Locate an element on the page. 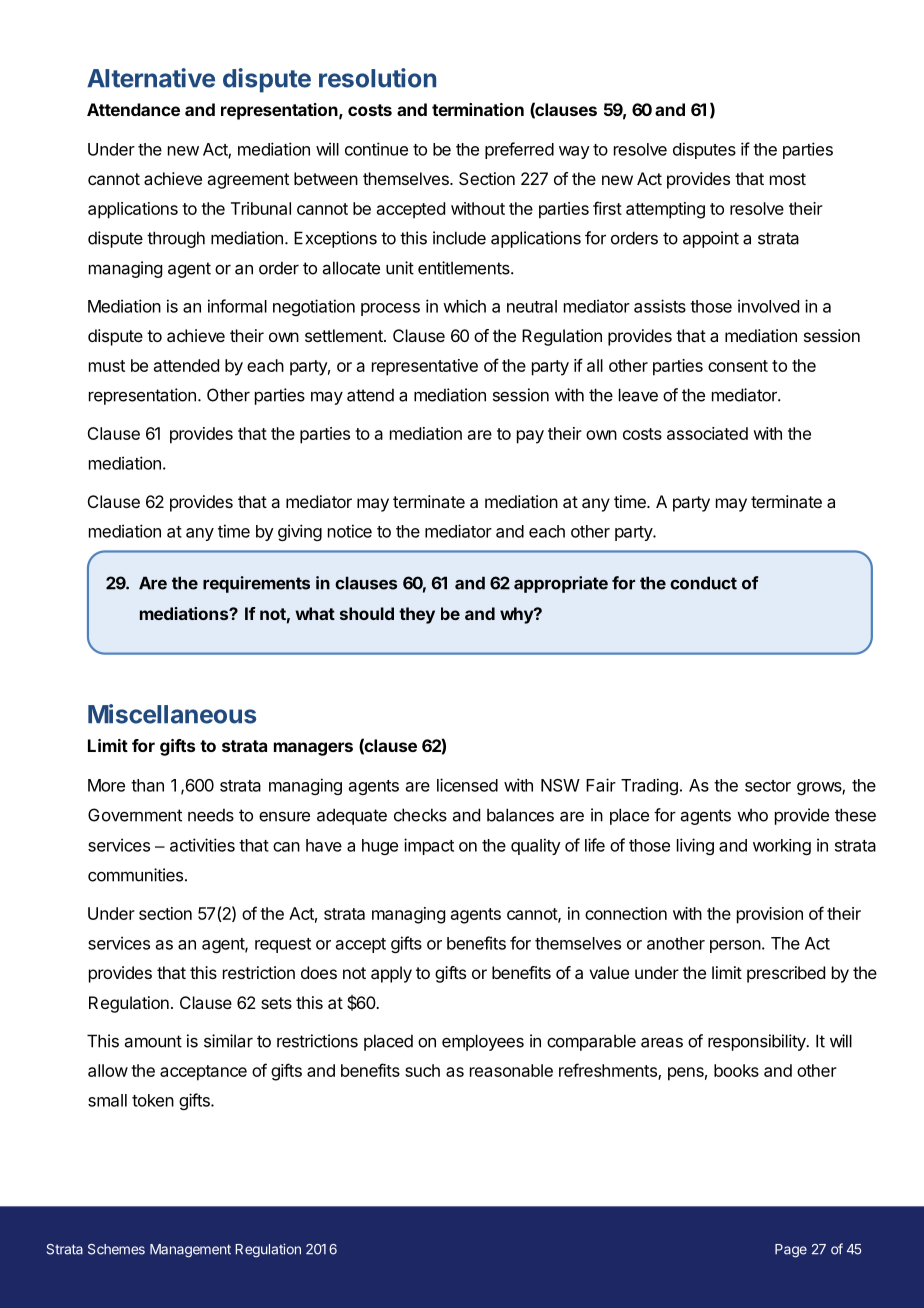 The height and width of the document is (1308, 924). Miscellaneous is located at coordinates (172, 714).
